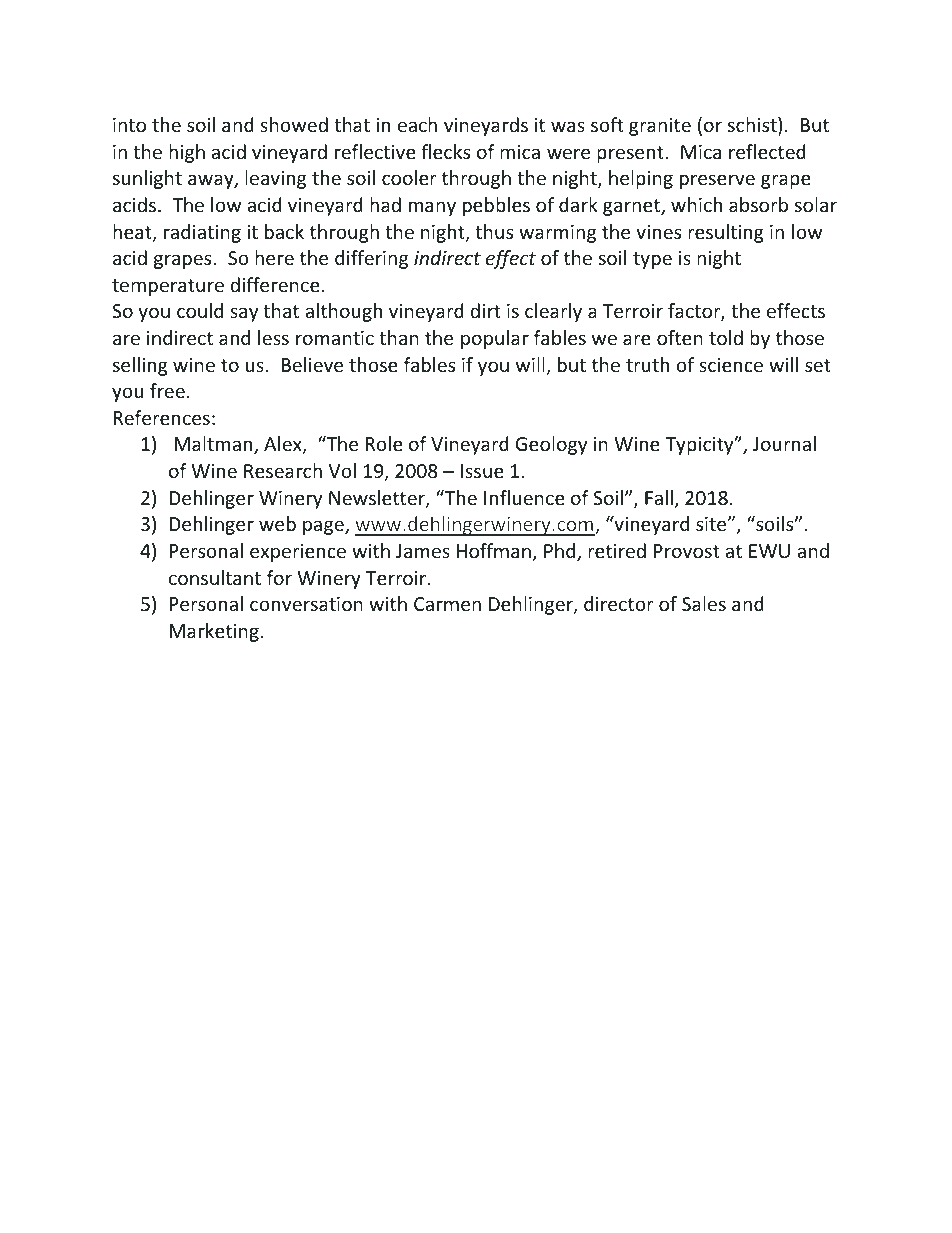 Image resolution: width=952 pixels, height=1233 pixels. What do you see at coordinates (495, 339) in the page?
I see `popular` at bounding box center [495, 339].
